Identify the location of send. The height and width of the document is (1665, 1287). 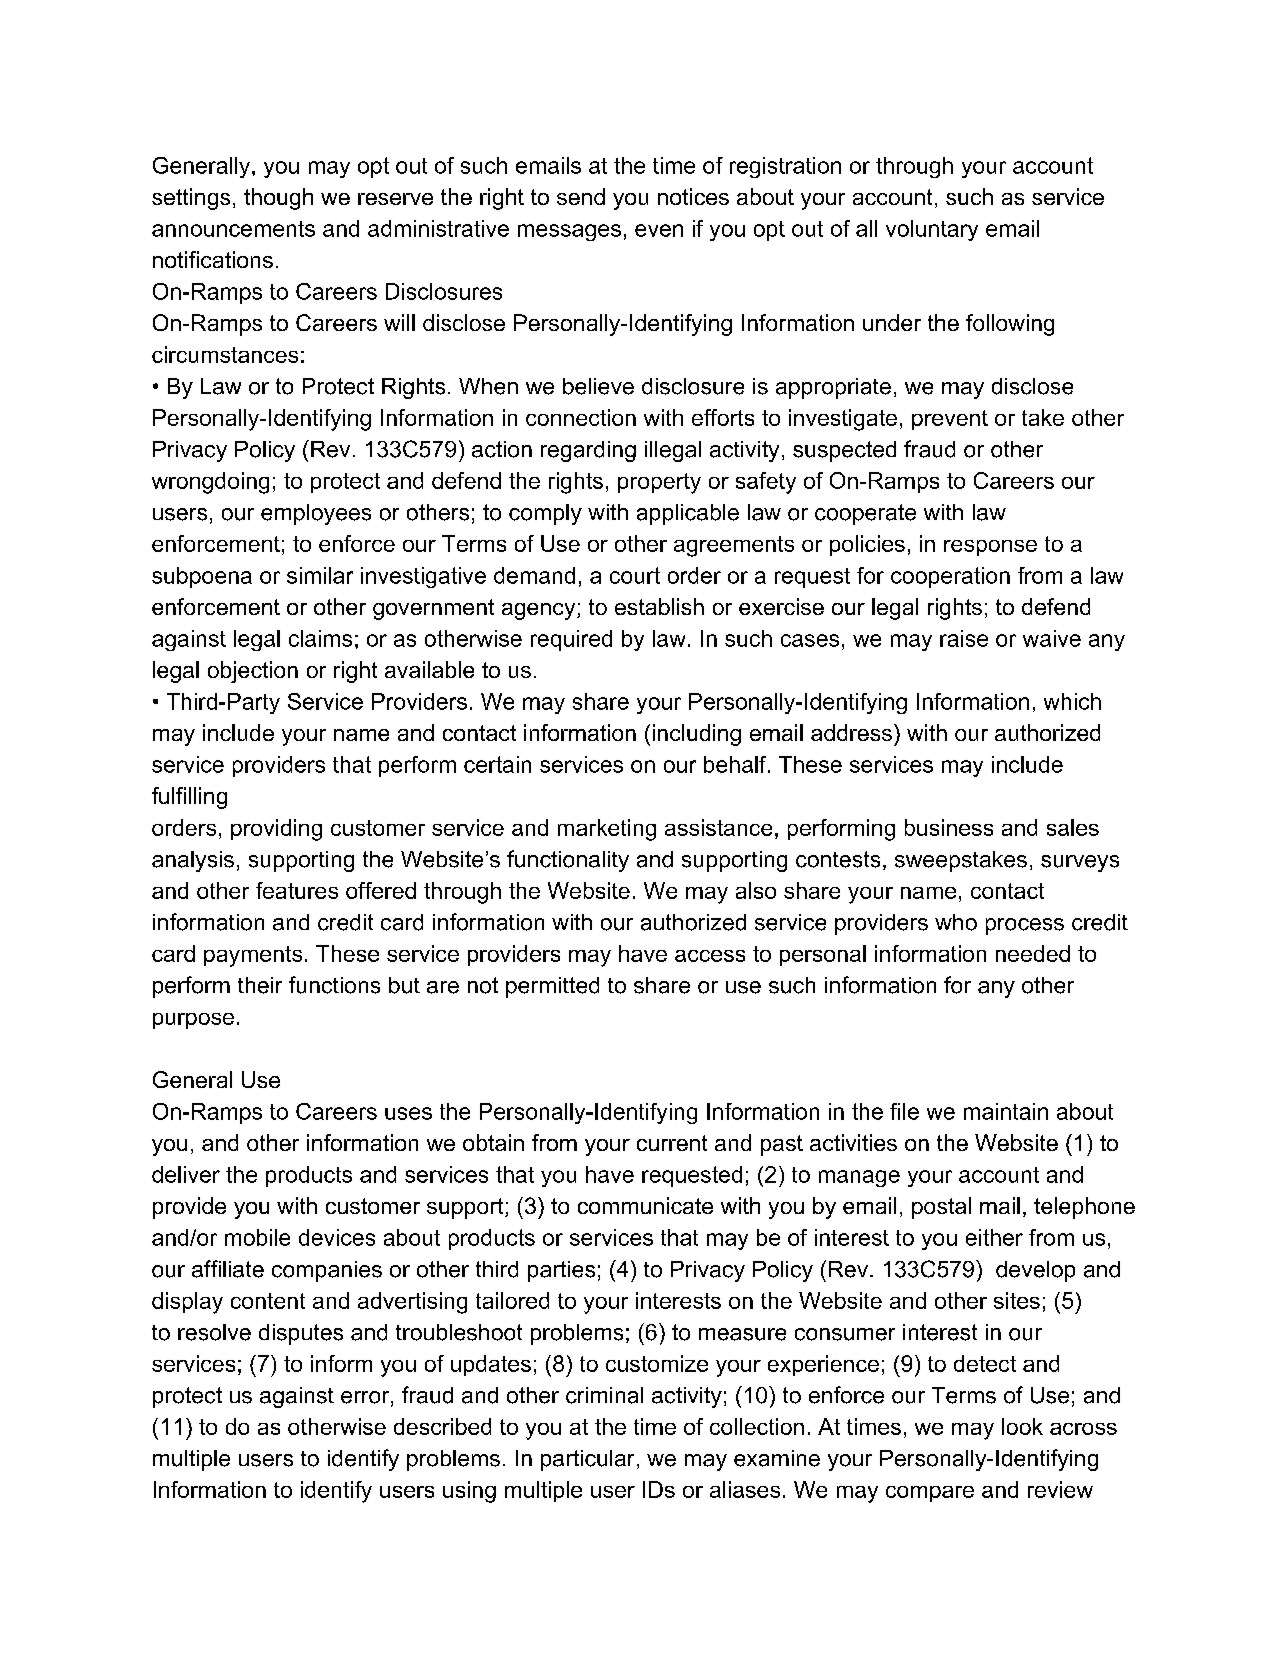
(581, 196).
